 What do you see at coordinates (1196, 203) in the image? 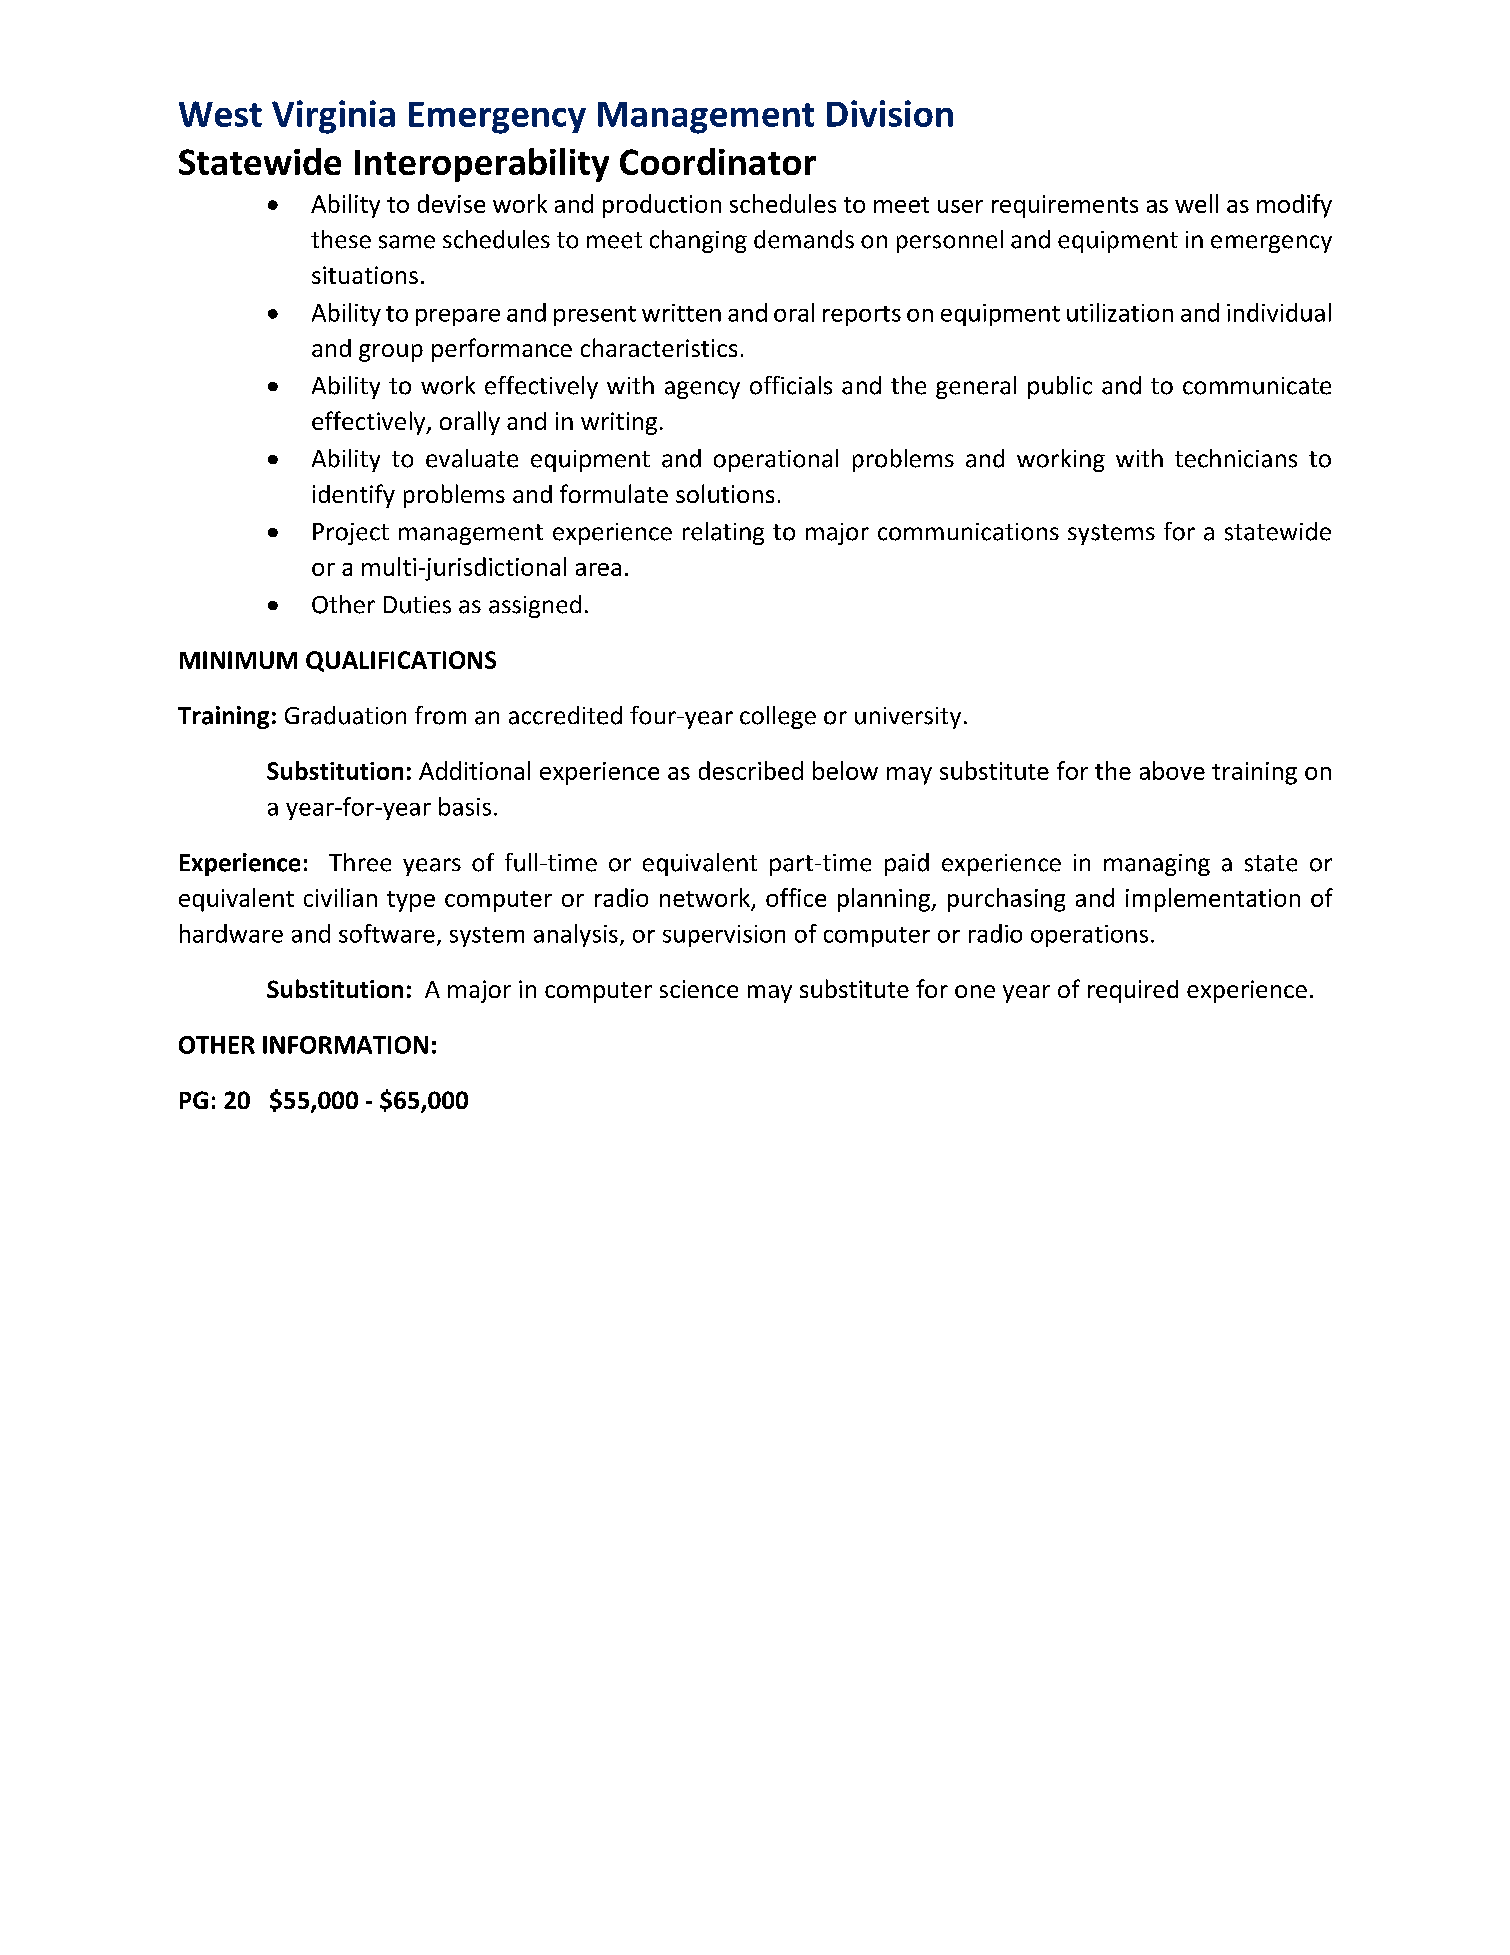
I see `well` at bounding box center [1196, 203].
